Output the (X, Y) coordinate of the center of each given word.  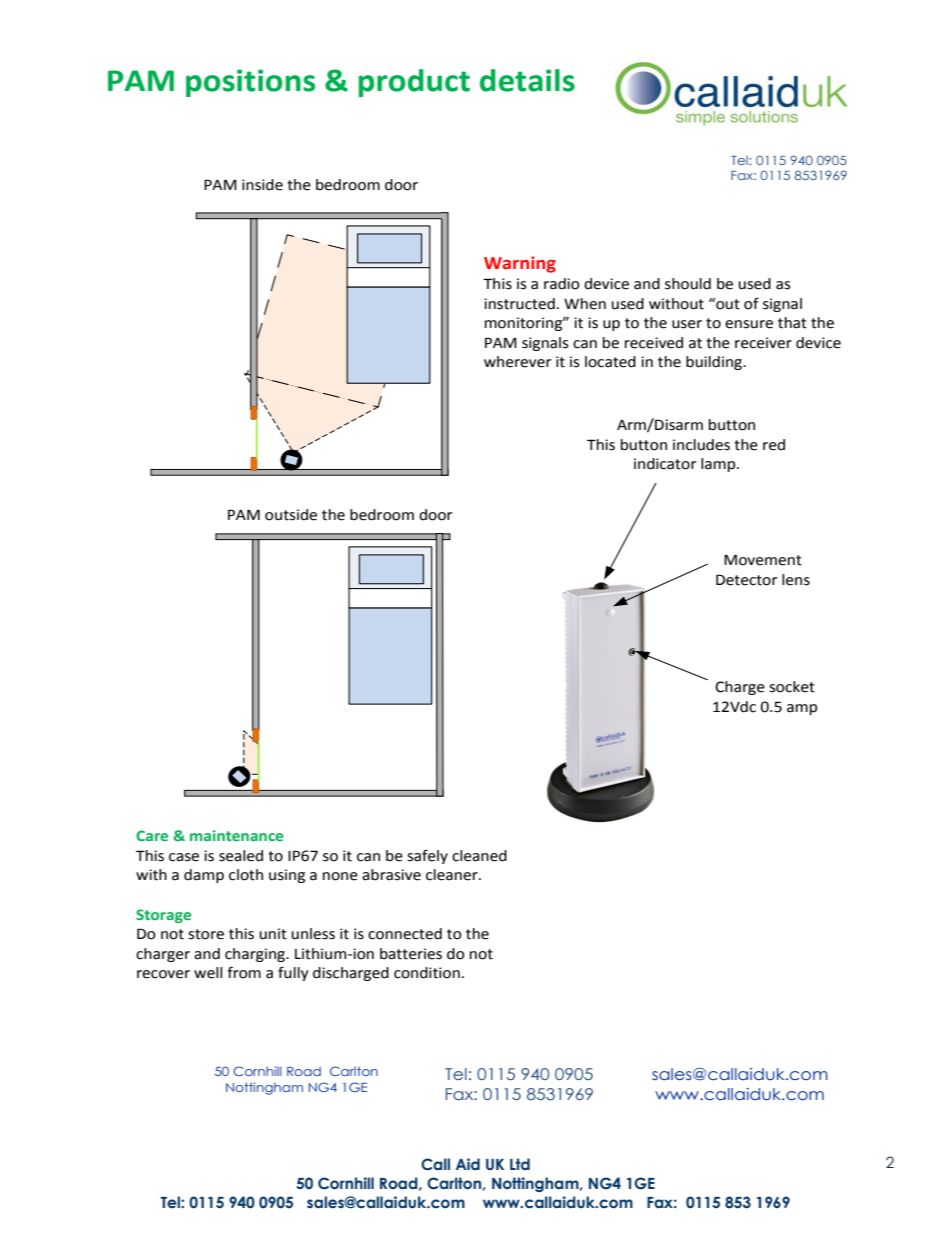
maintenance (236, 835)
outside (291, 515)
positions (250, 83)
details (527, 80)
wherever (517, 362)
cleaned (479, 856)
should (688, 284)
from (244, 972)
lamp (719, 465)
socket (792, 687)
